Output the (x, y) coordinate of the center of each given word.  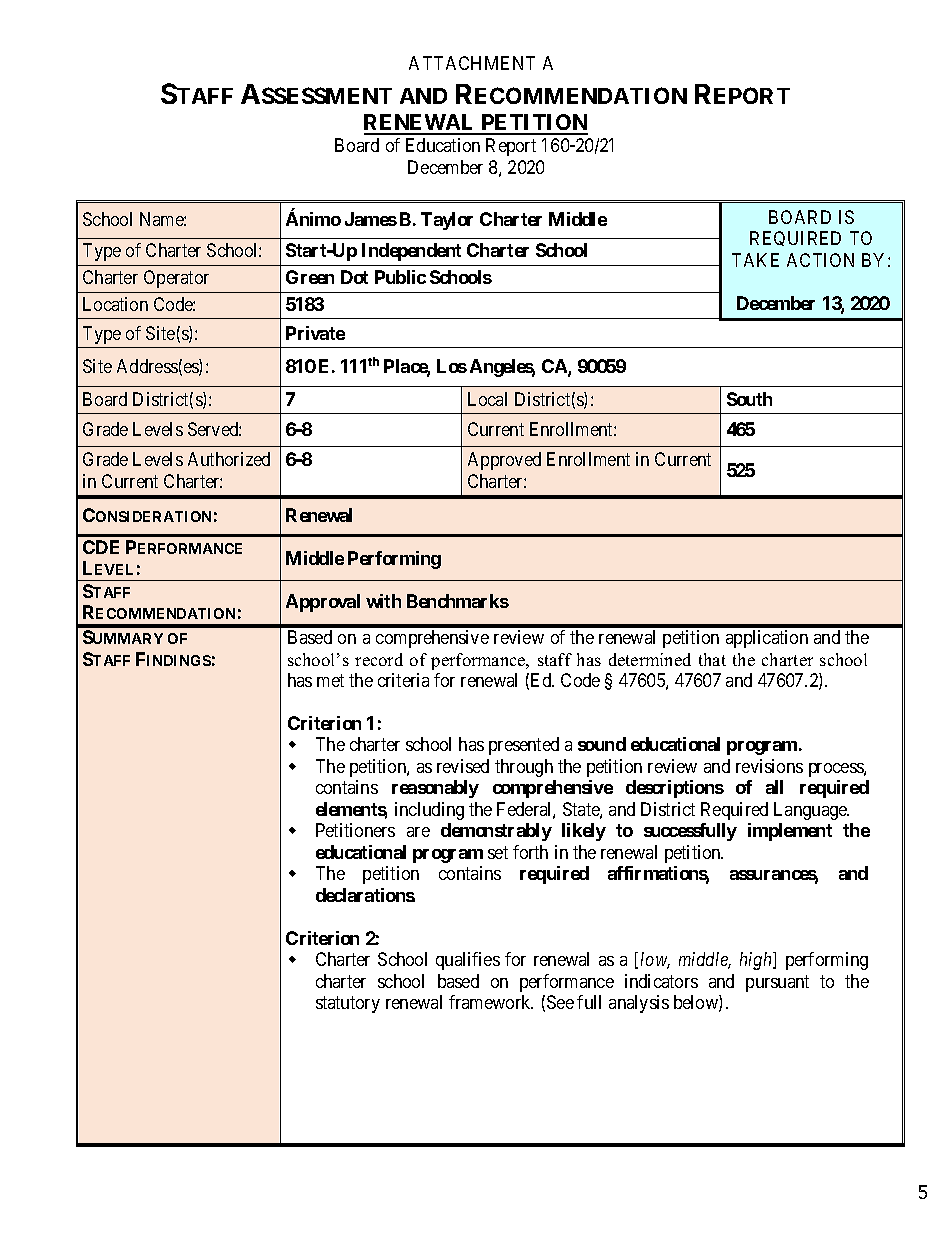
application (767, 639)
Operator (176, 279)
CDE (101, 547)
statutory (348, 1005)
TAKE (755, 260)
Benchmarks (458, 601)
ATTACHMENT (472, 63)
